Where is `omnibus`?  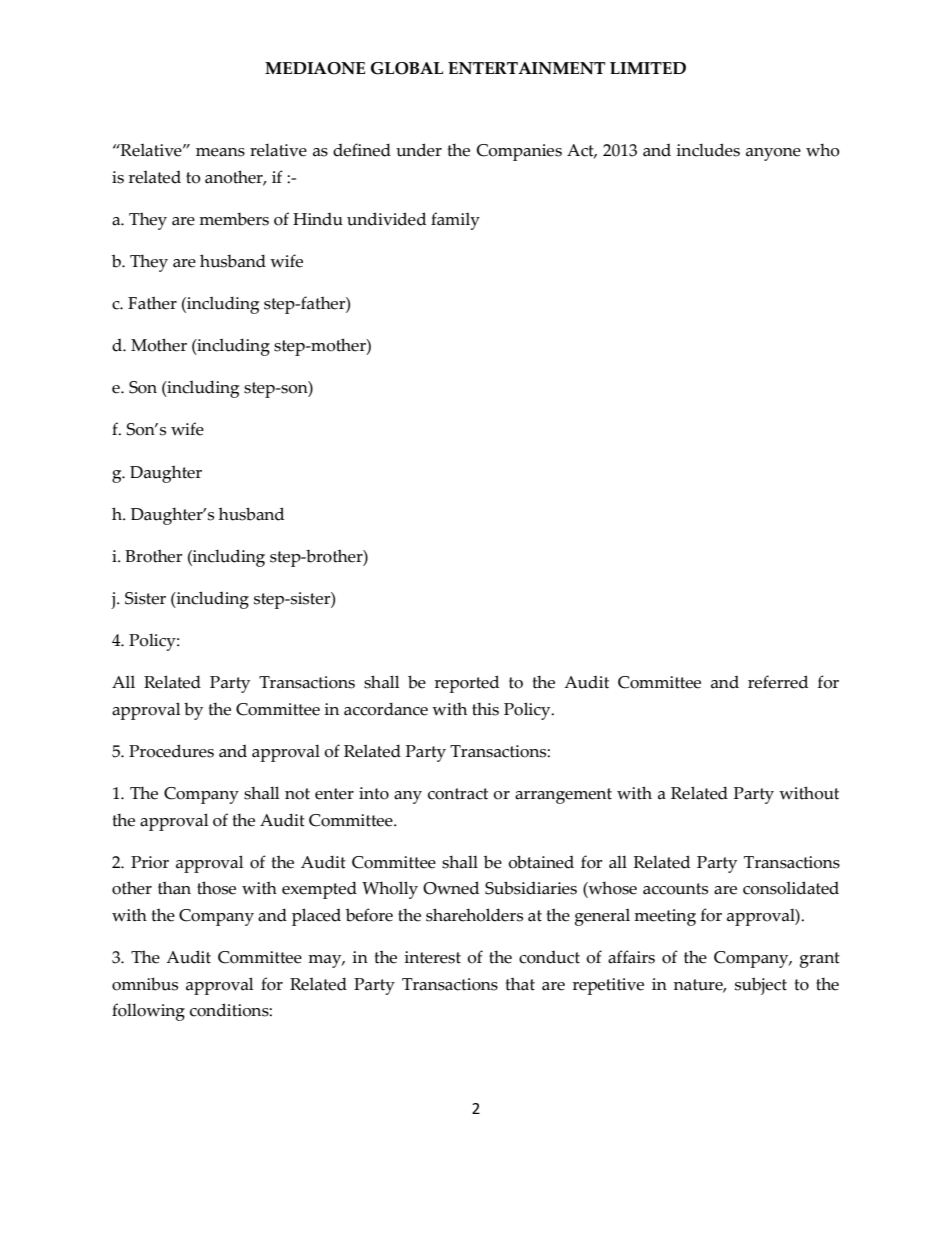
omnibus is located at coordinates (145, 984).
